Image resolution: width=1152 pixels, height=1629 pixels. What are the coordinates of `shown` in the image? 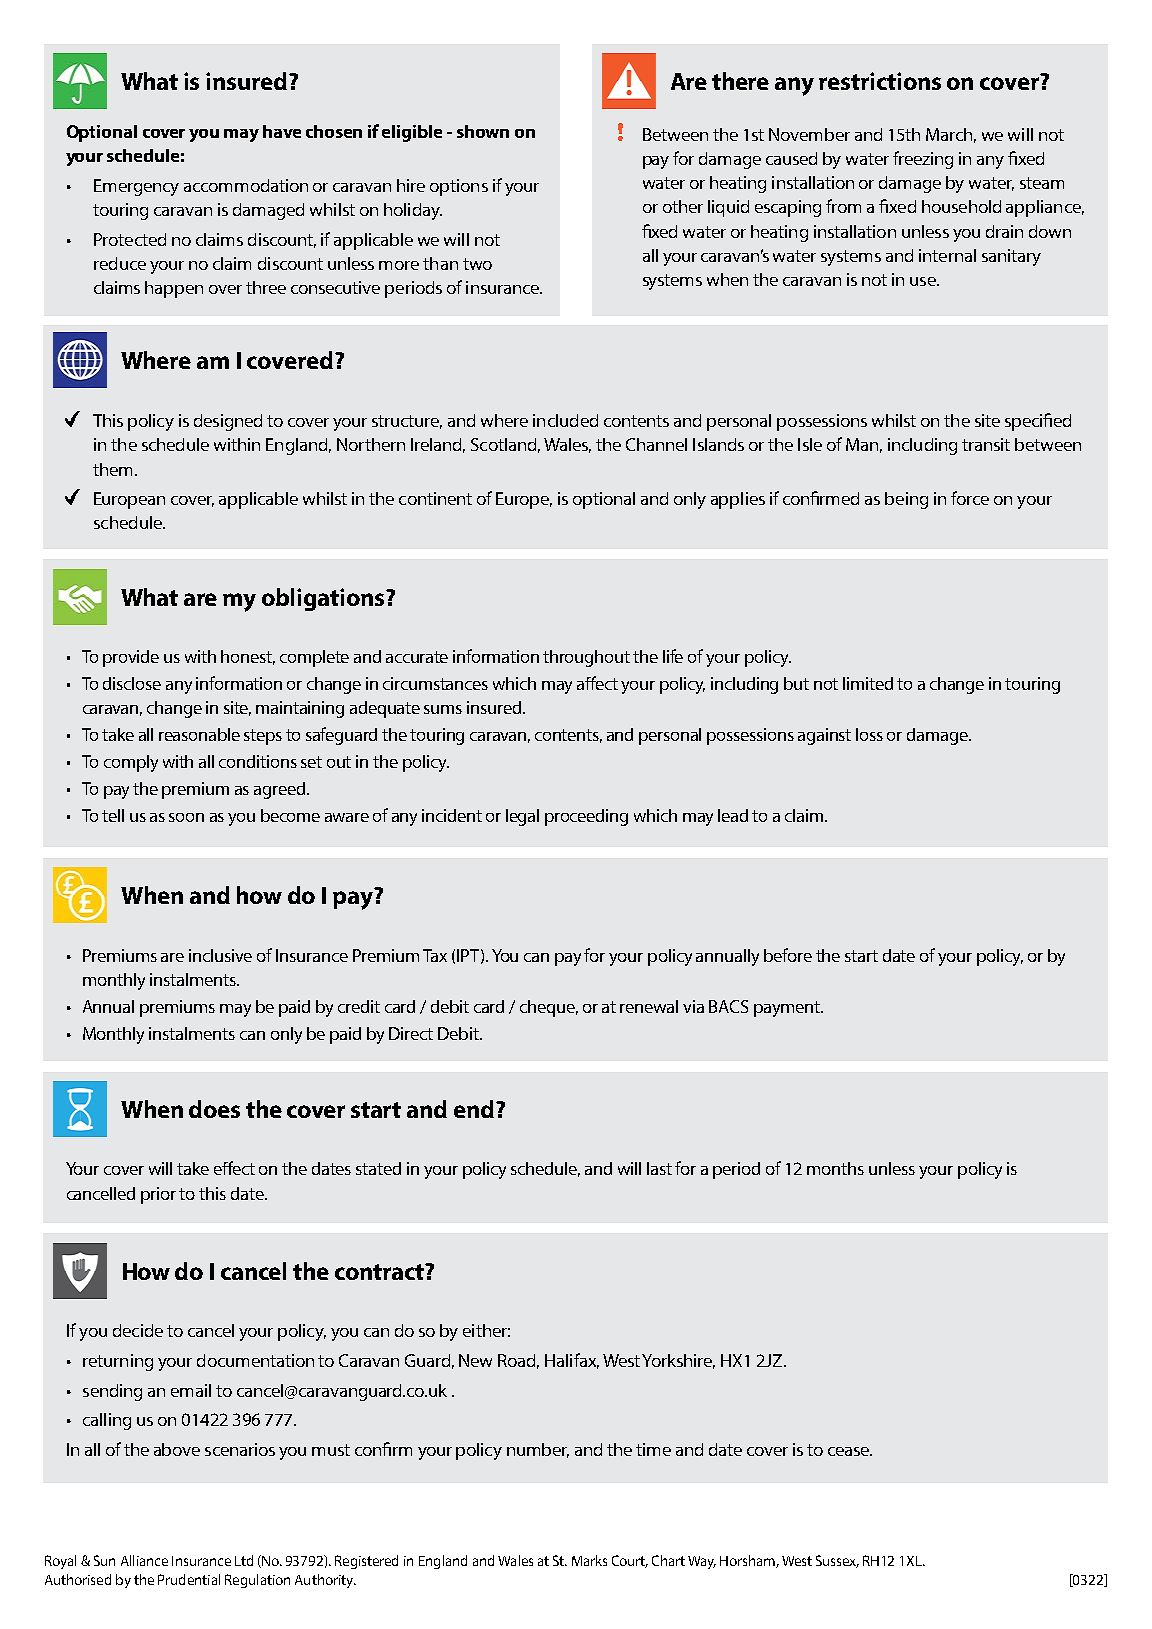 It's located at (483, 131).
